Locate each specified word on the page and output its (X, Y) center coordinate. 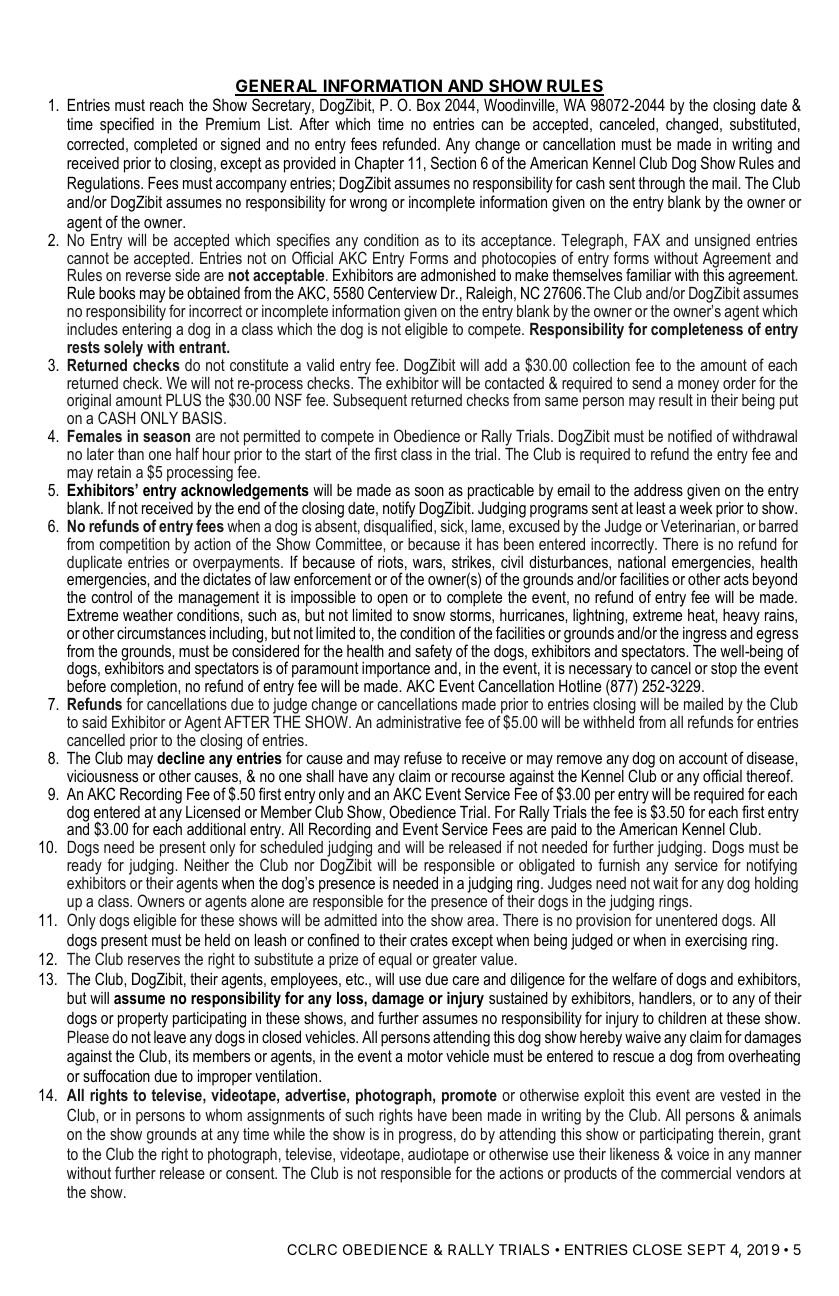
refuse (423, 757)
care (466, 980)
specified (127, 125)
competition (135, 546)
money (698, 387)
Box (428, 105)
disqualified (399, 526)
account (703, 758)
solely (123, 349)
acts (736, 579)
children (682, 1018)
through (662, 185)
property (143, 1020)
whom (223, 1115)
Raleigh (490, 296)
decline (181, 758)
